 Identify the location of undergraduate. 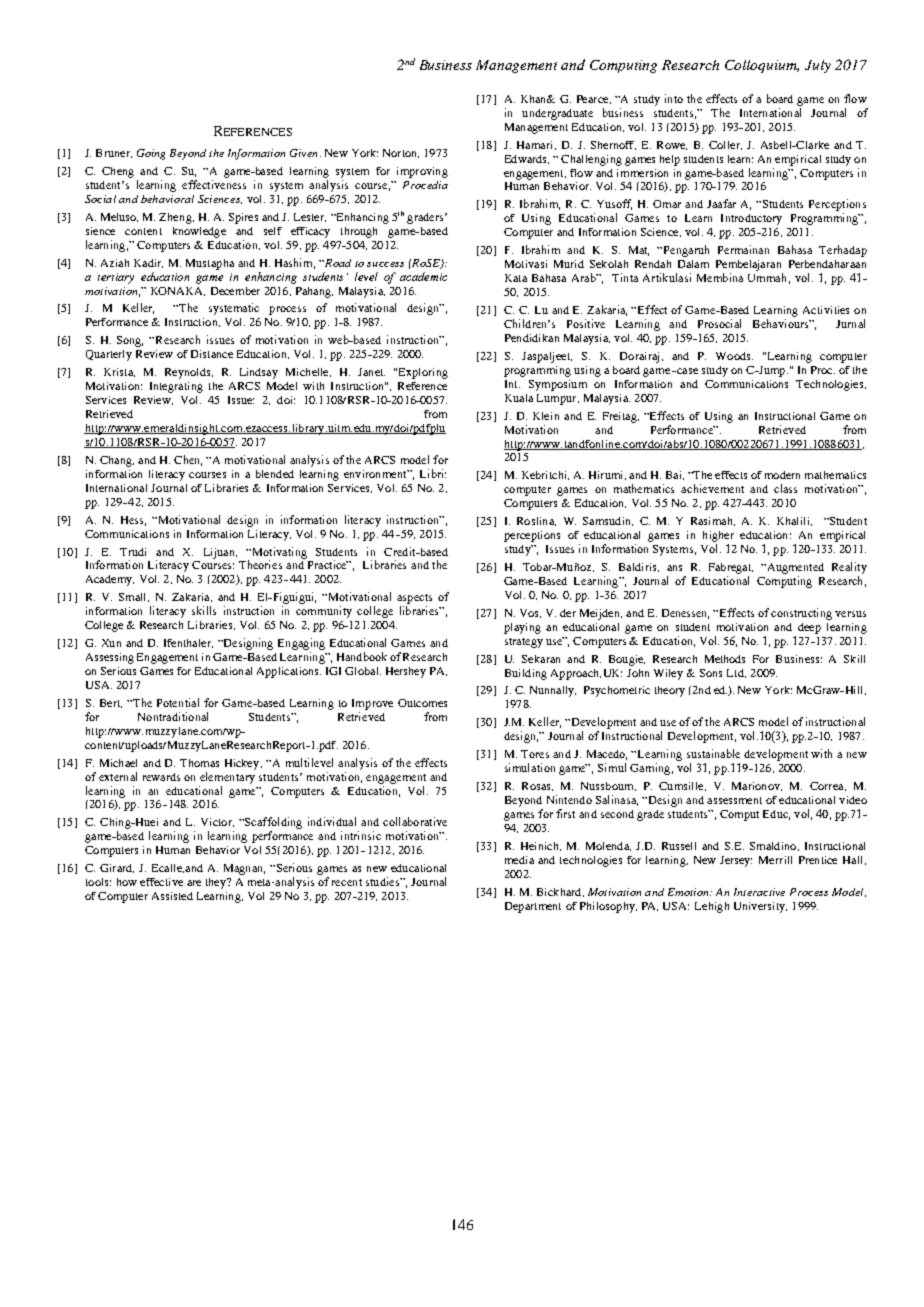
(557, 114).
